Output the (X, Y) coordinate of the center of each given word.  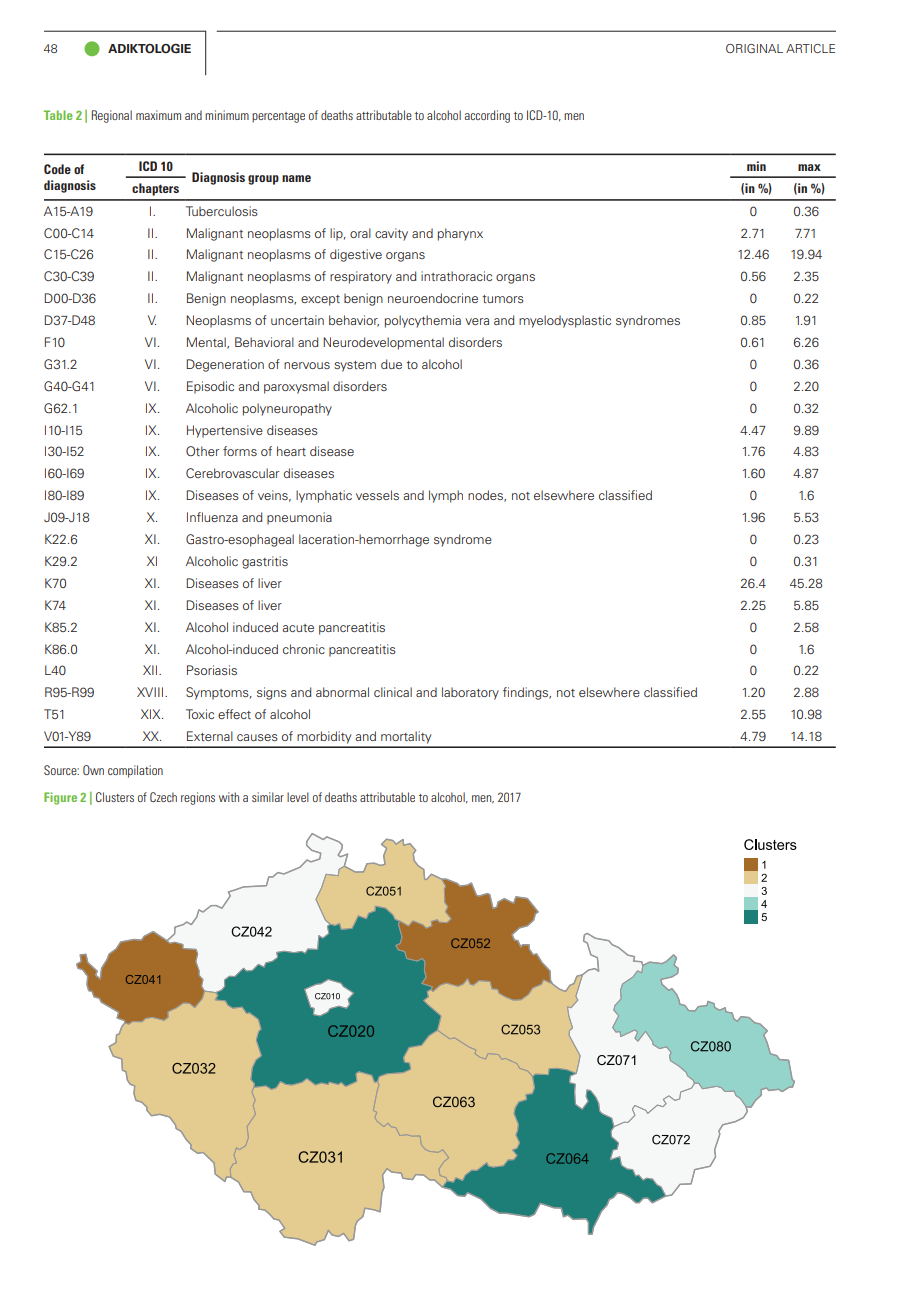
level (298, 797)
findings (527, 693)
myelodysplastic (565, 321)
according (487, 116)
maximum (158, 115)
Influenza (212, 517)
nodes (487, 496)
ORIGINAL (754, 48)
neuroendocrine (433, 298)
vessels (377, 495)
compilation (135, 771)
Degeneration (225, 365)
